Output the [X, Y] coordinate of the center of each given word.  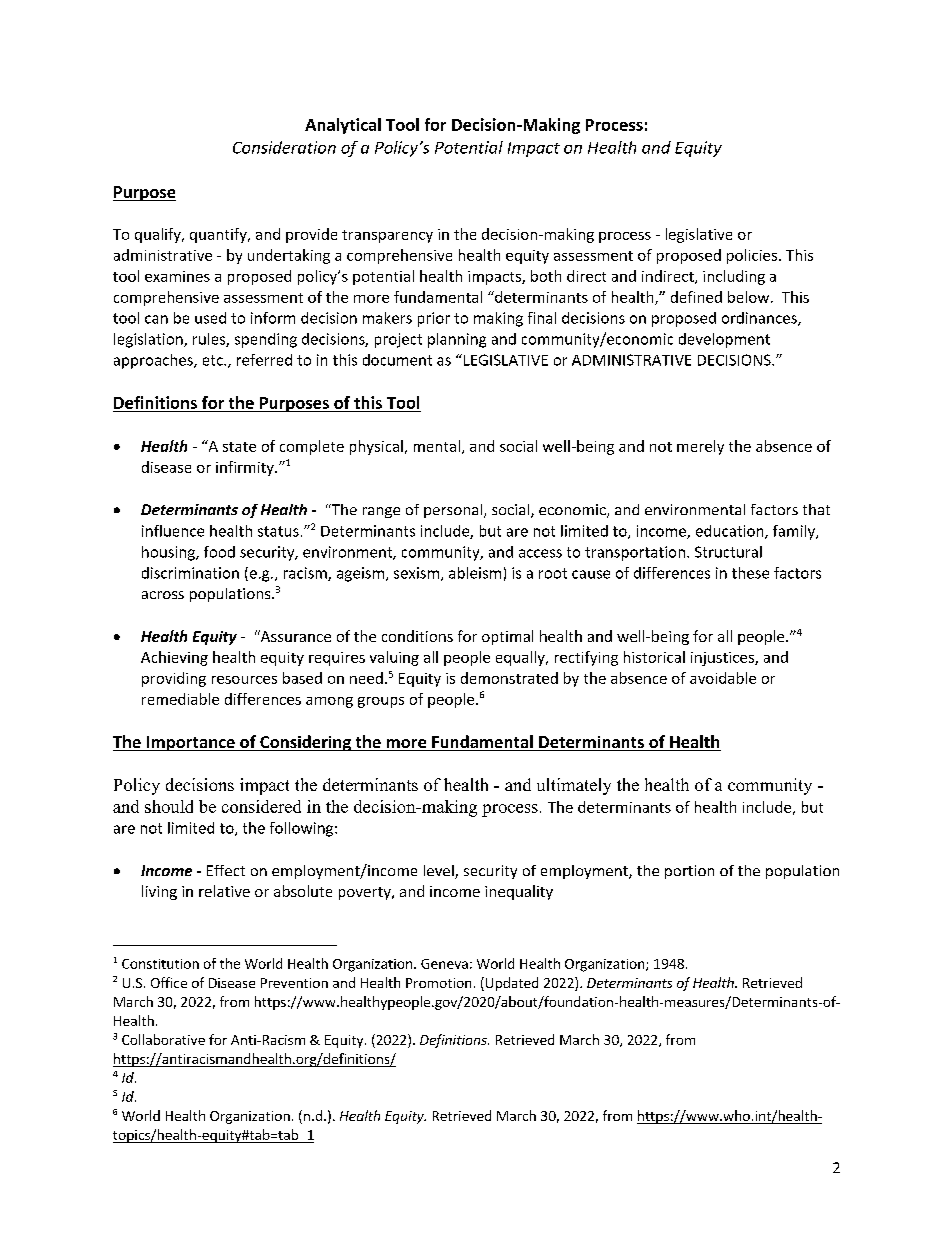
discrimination [190, 573]
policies [753, 256]
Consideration [284, 147]
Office [169, 982]
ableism [475, 573]
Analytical [343, 126]
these [750, 573]
